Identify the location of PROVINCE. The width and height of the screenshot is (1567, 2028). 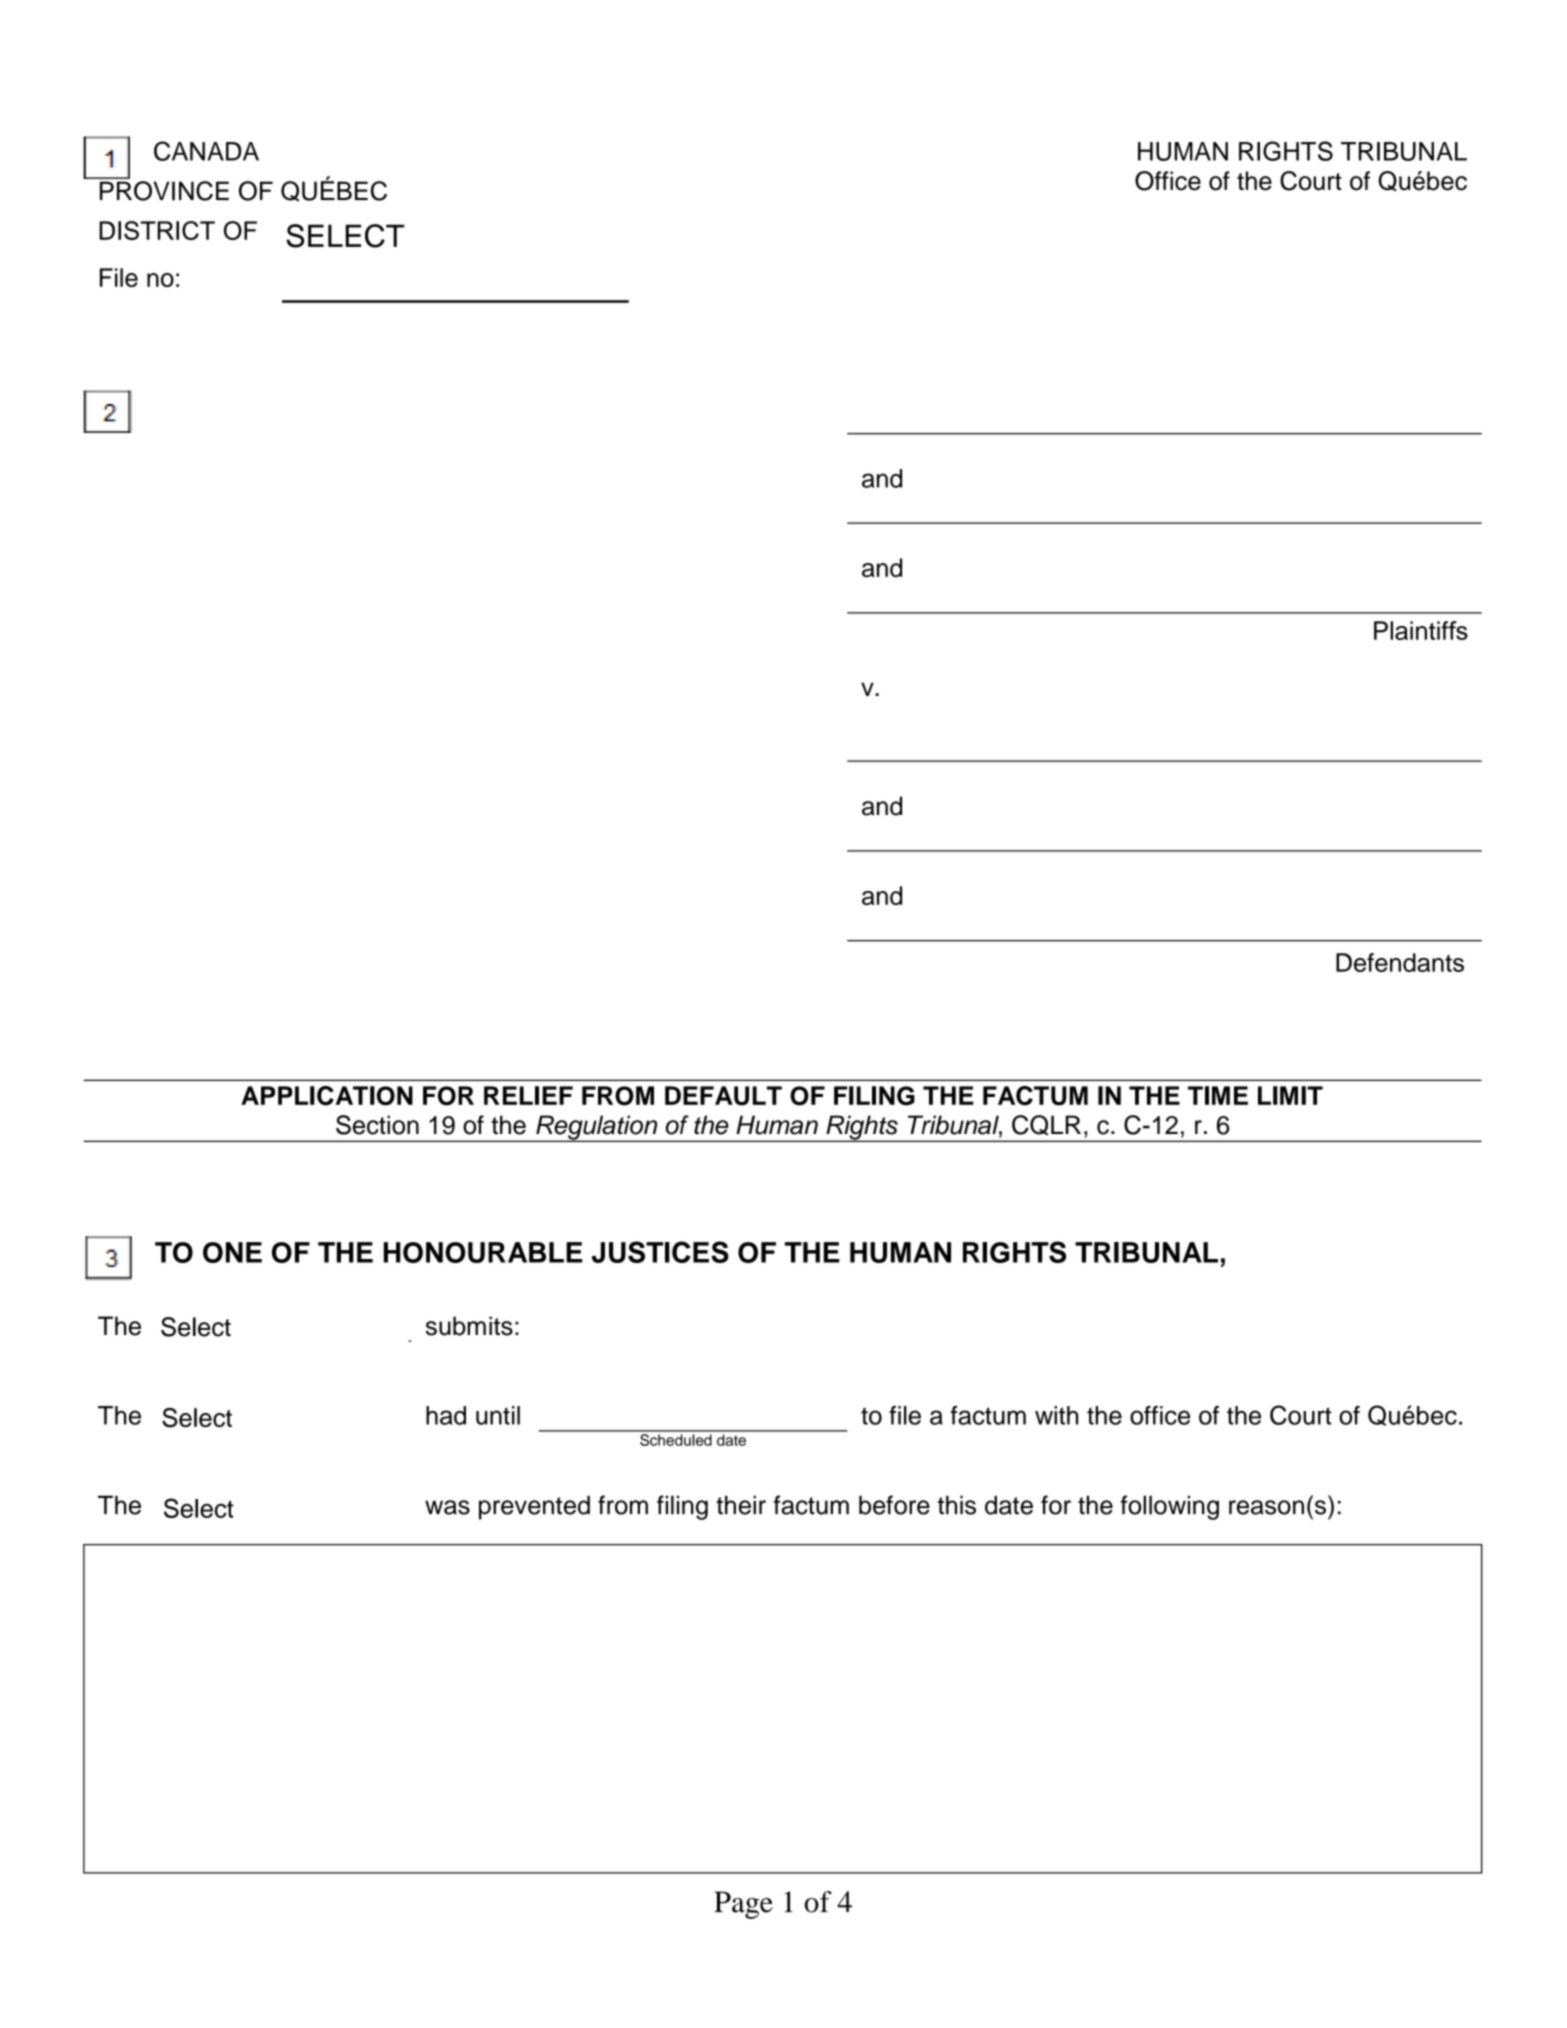
(164, 191).
